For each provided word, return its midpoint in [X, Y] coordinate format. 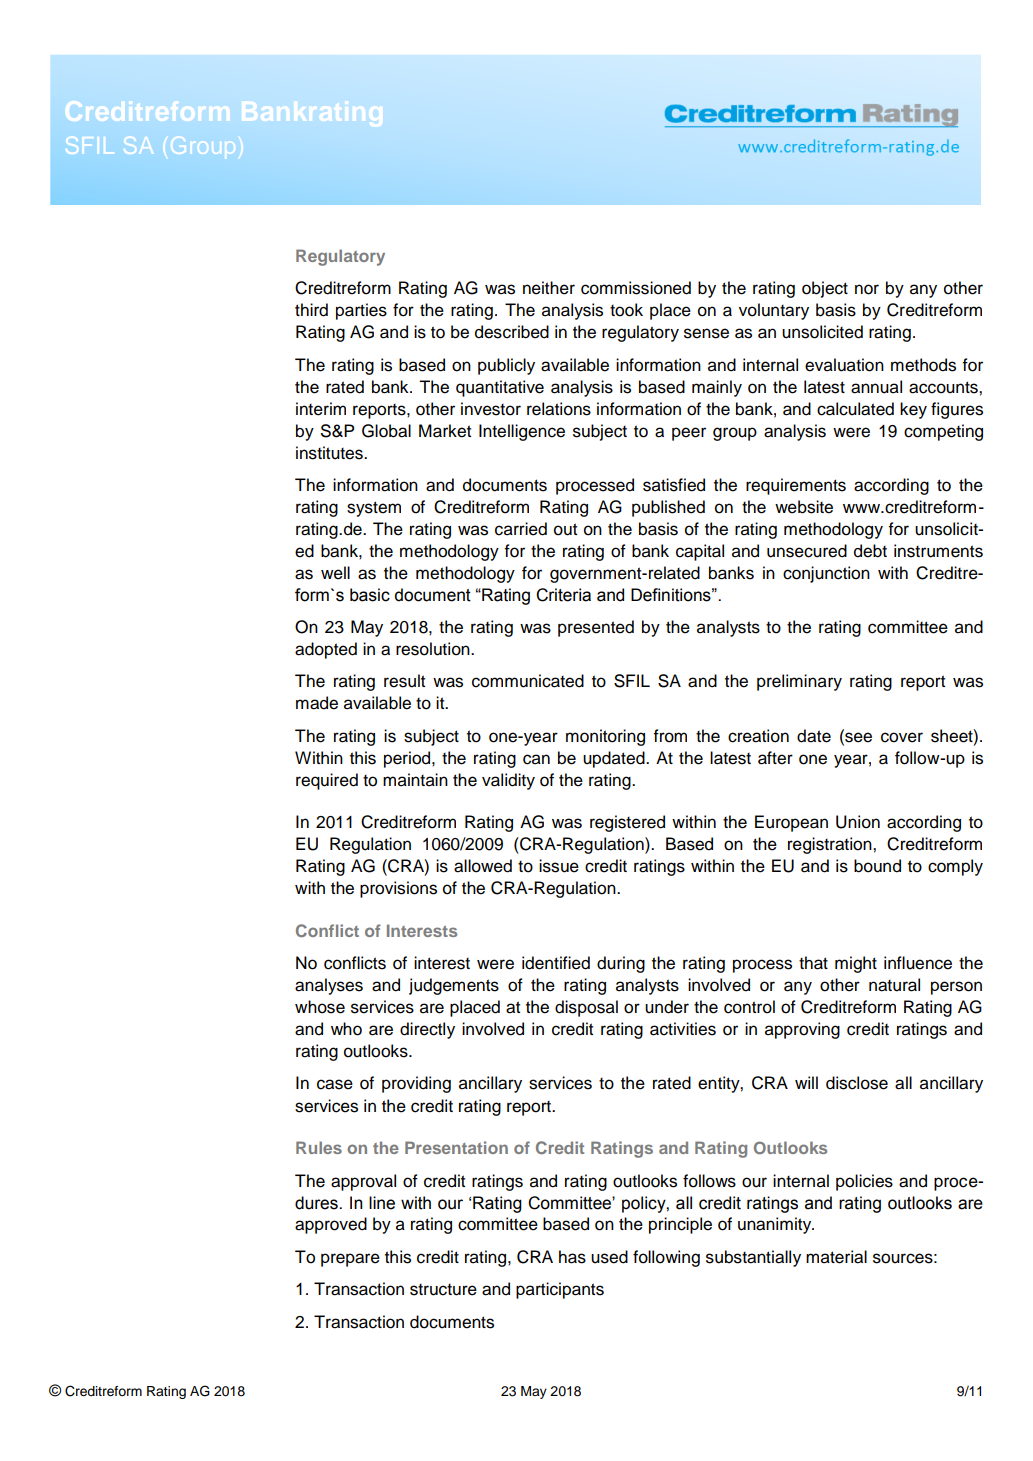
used [609, 1257]
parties [361, 311]
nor [867, 289]
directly [427, 1030]
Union [858, 822]
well [335, 573]
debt [870, 551]
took [626, 310]
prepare [350, 1260]
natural [894, 985]
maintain [415, 780]
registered [627, 823]
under [667, 1007]
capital [700, 552]
